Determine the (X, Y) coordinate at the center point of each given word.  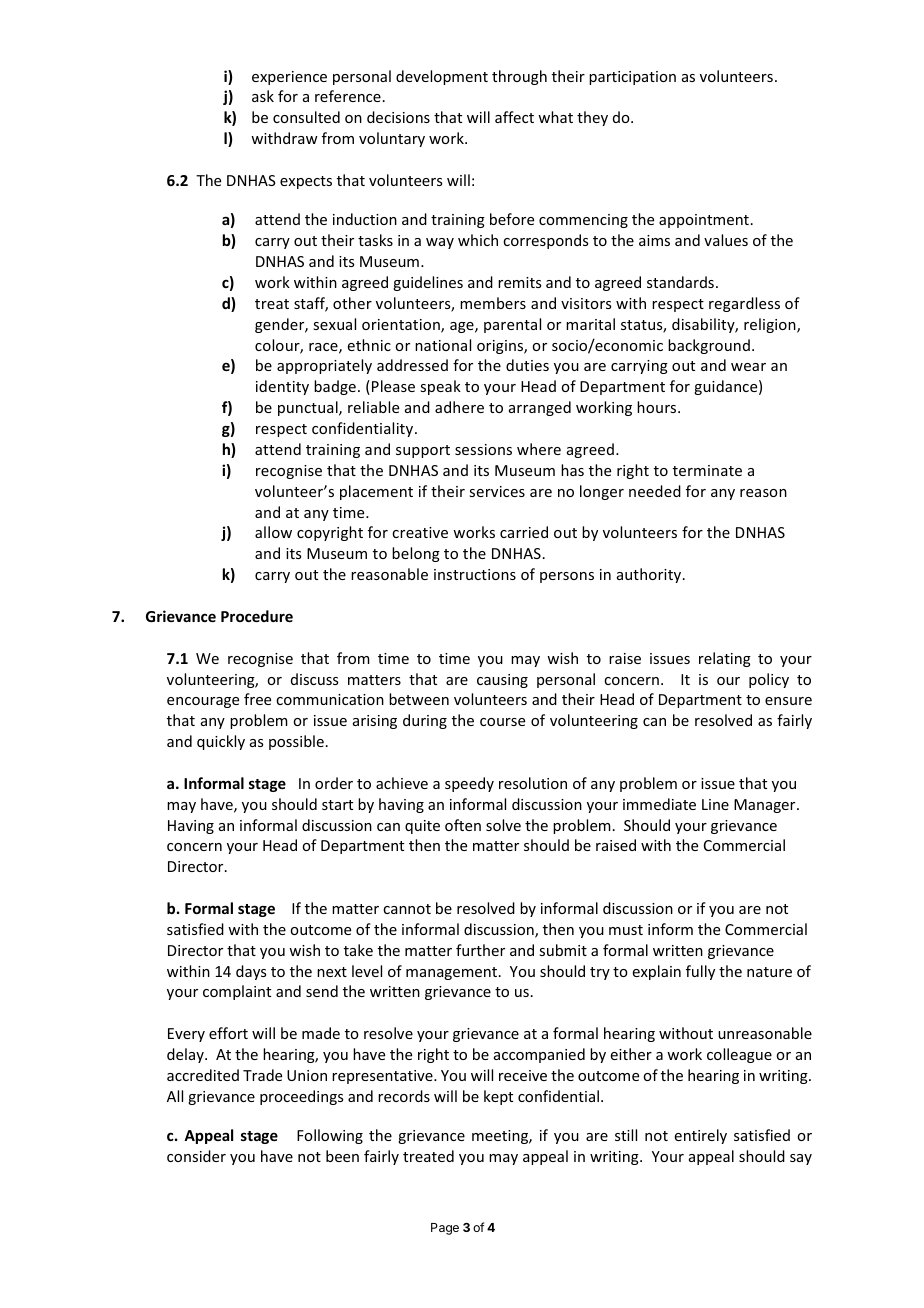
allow (273, 532)
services (497, 491)
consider (196, 1156)
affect (514, 117)
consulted (306, 117)
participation (632, 78)
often (463, 825)
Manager (766, 806)
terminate (707, 470)
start (337, 805)
